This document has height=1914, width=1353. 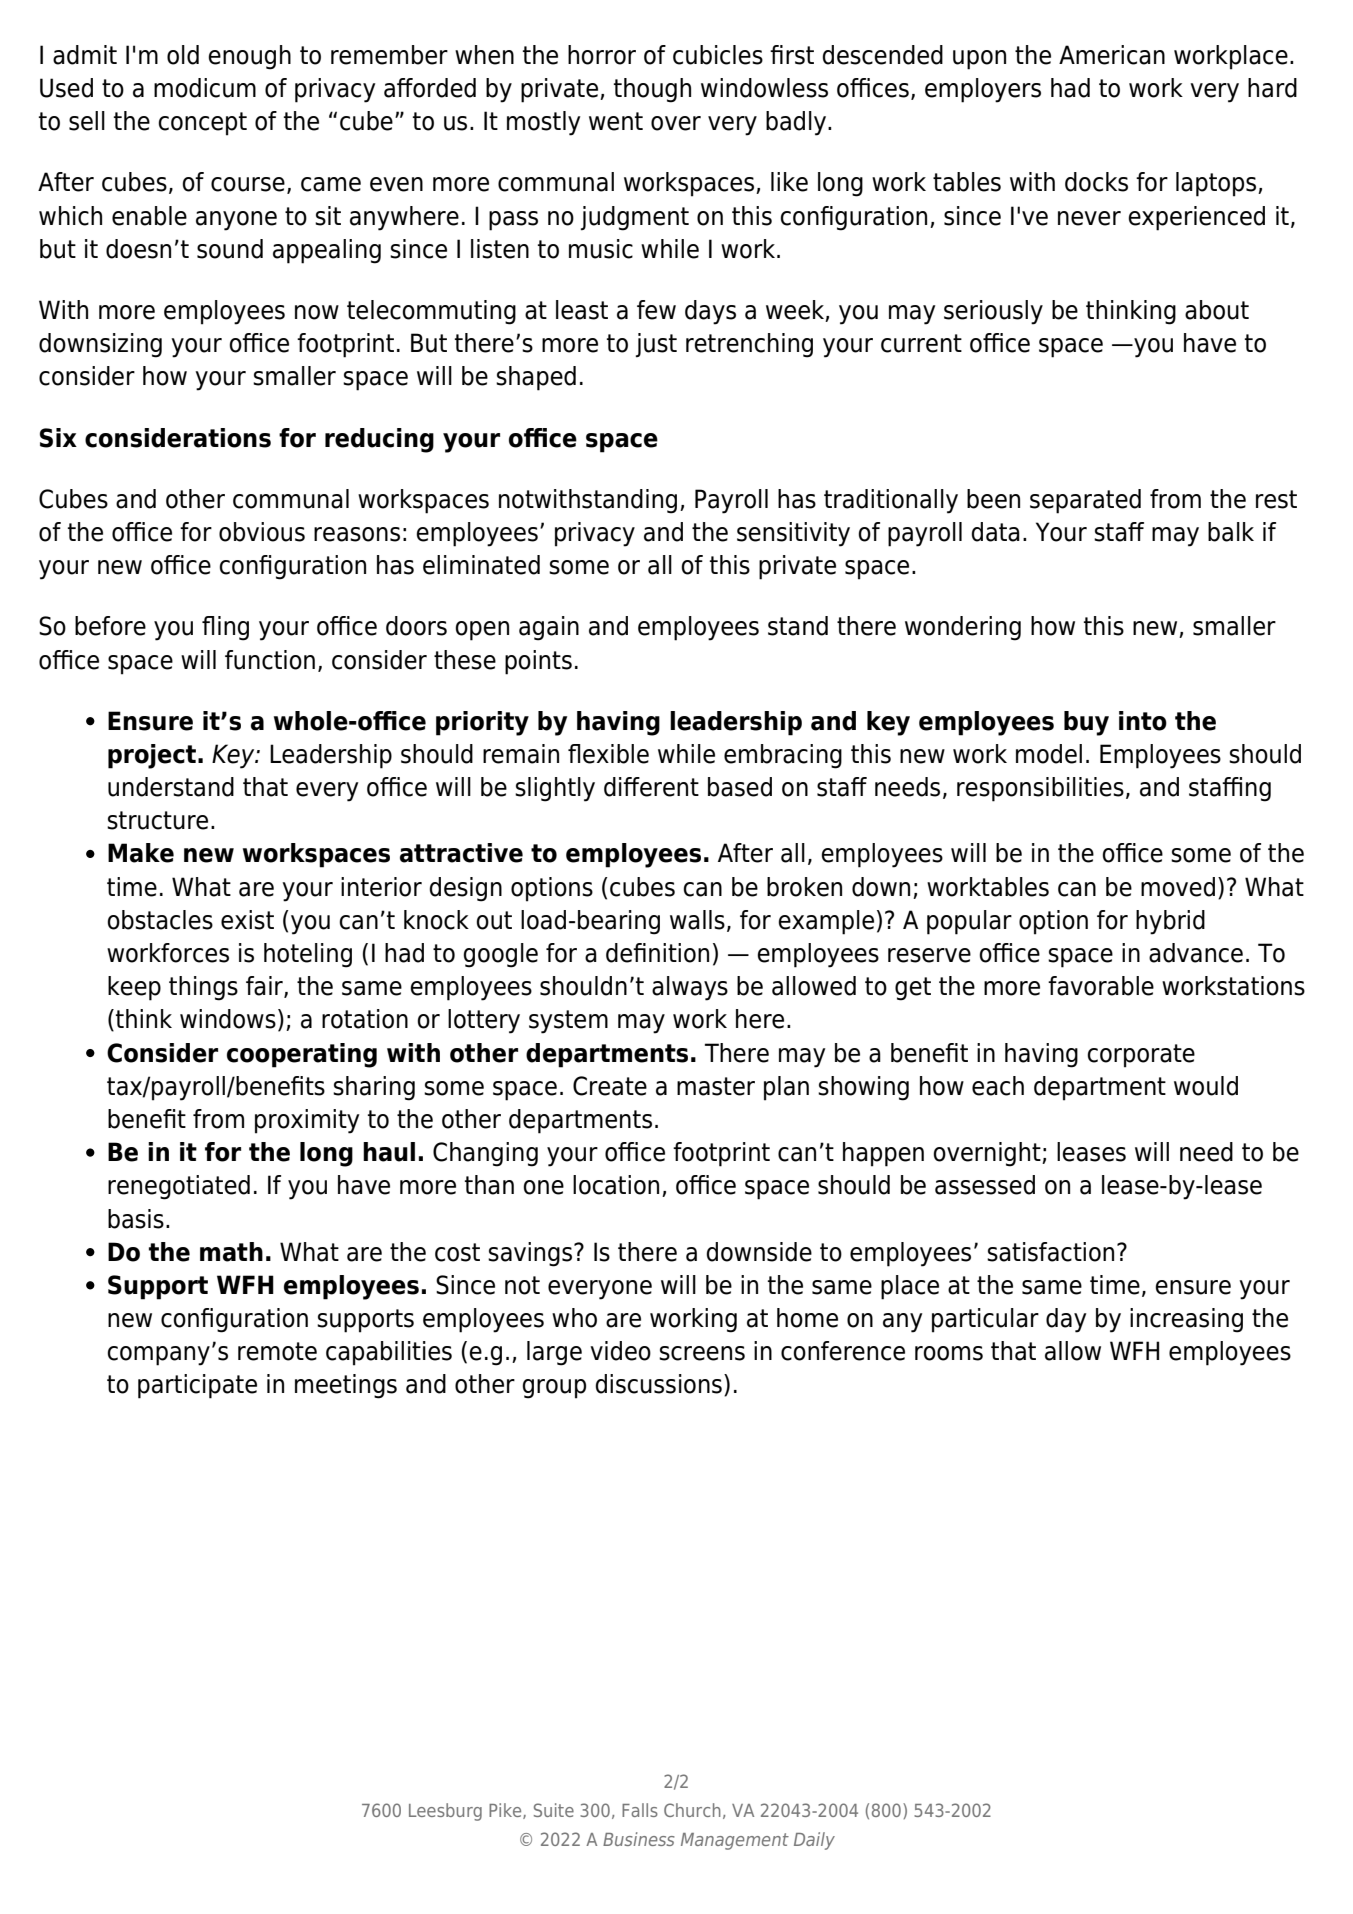 What do you see at coordinates (445, 1812) in the document?
I see `Leesburg` at bounding box center [445, 1812].
